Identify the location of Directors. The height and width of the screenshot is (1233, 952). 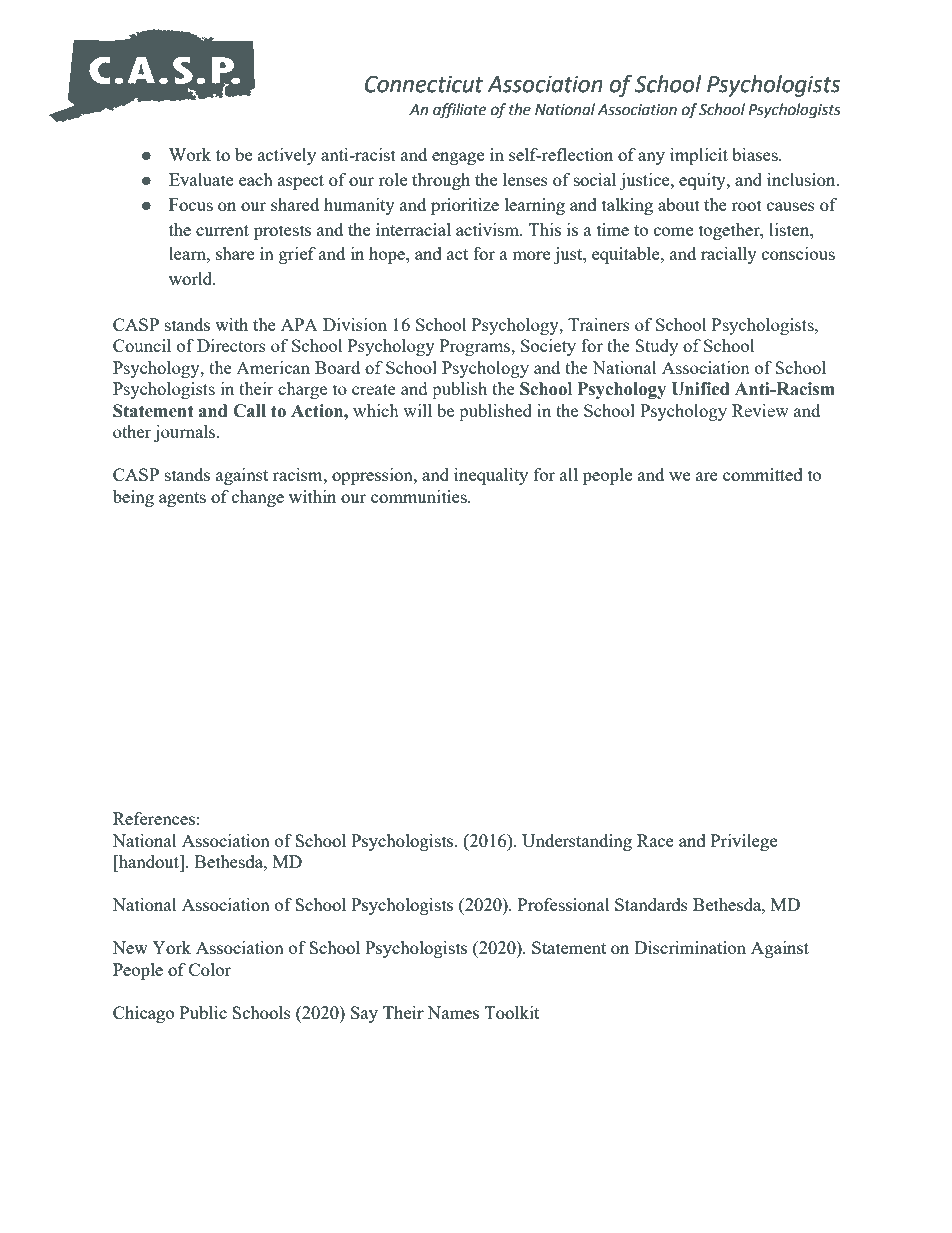
(231, 345).
